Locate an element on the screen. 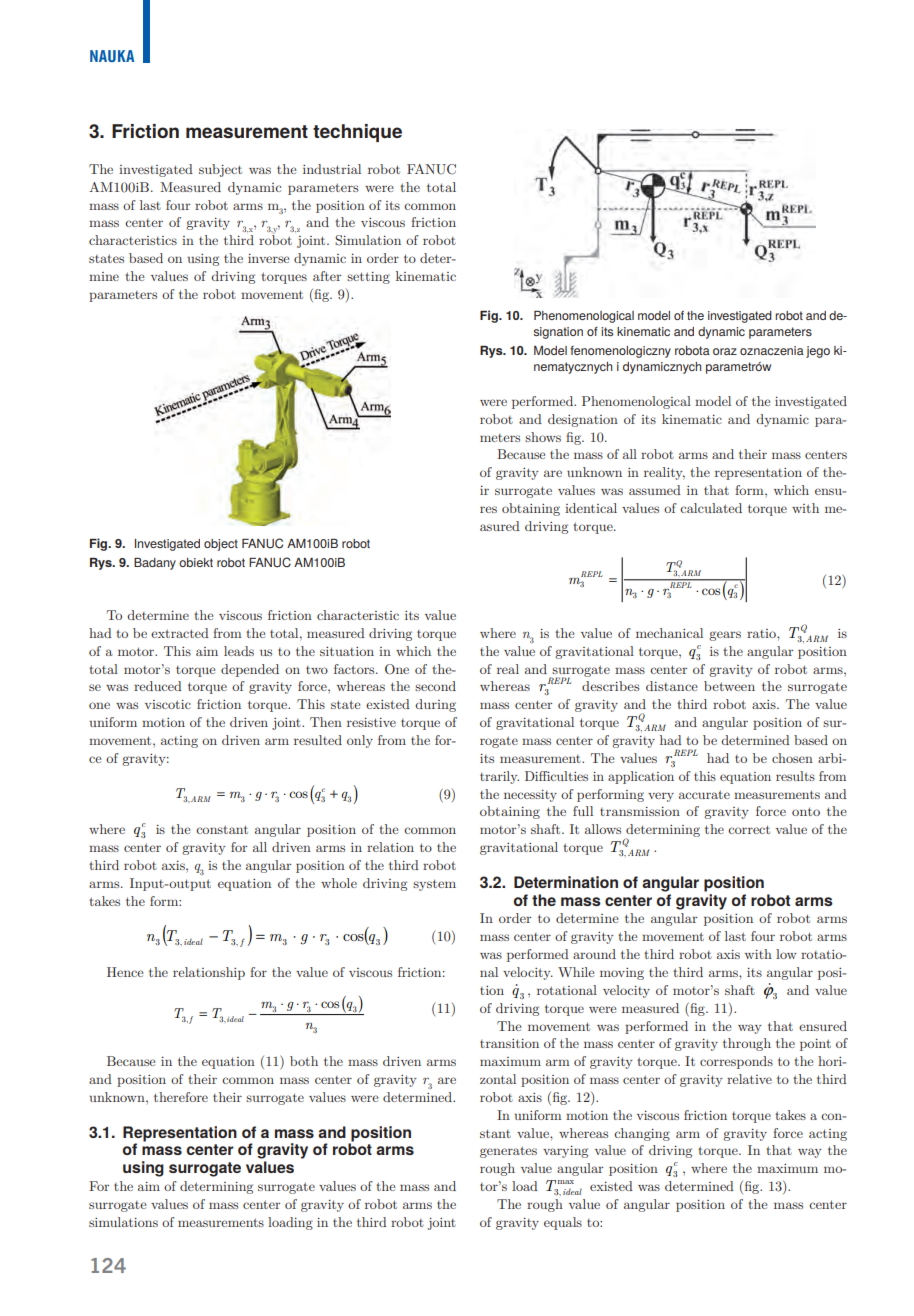 The width and height of the screenshot is (914, 1316). subject is located at coordinates (220, 170).
